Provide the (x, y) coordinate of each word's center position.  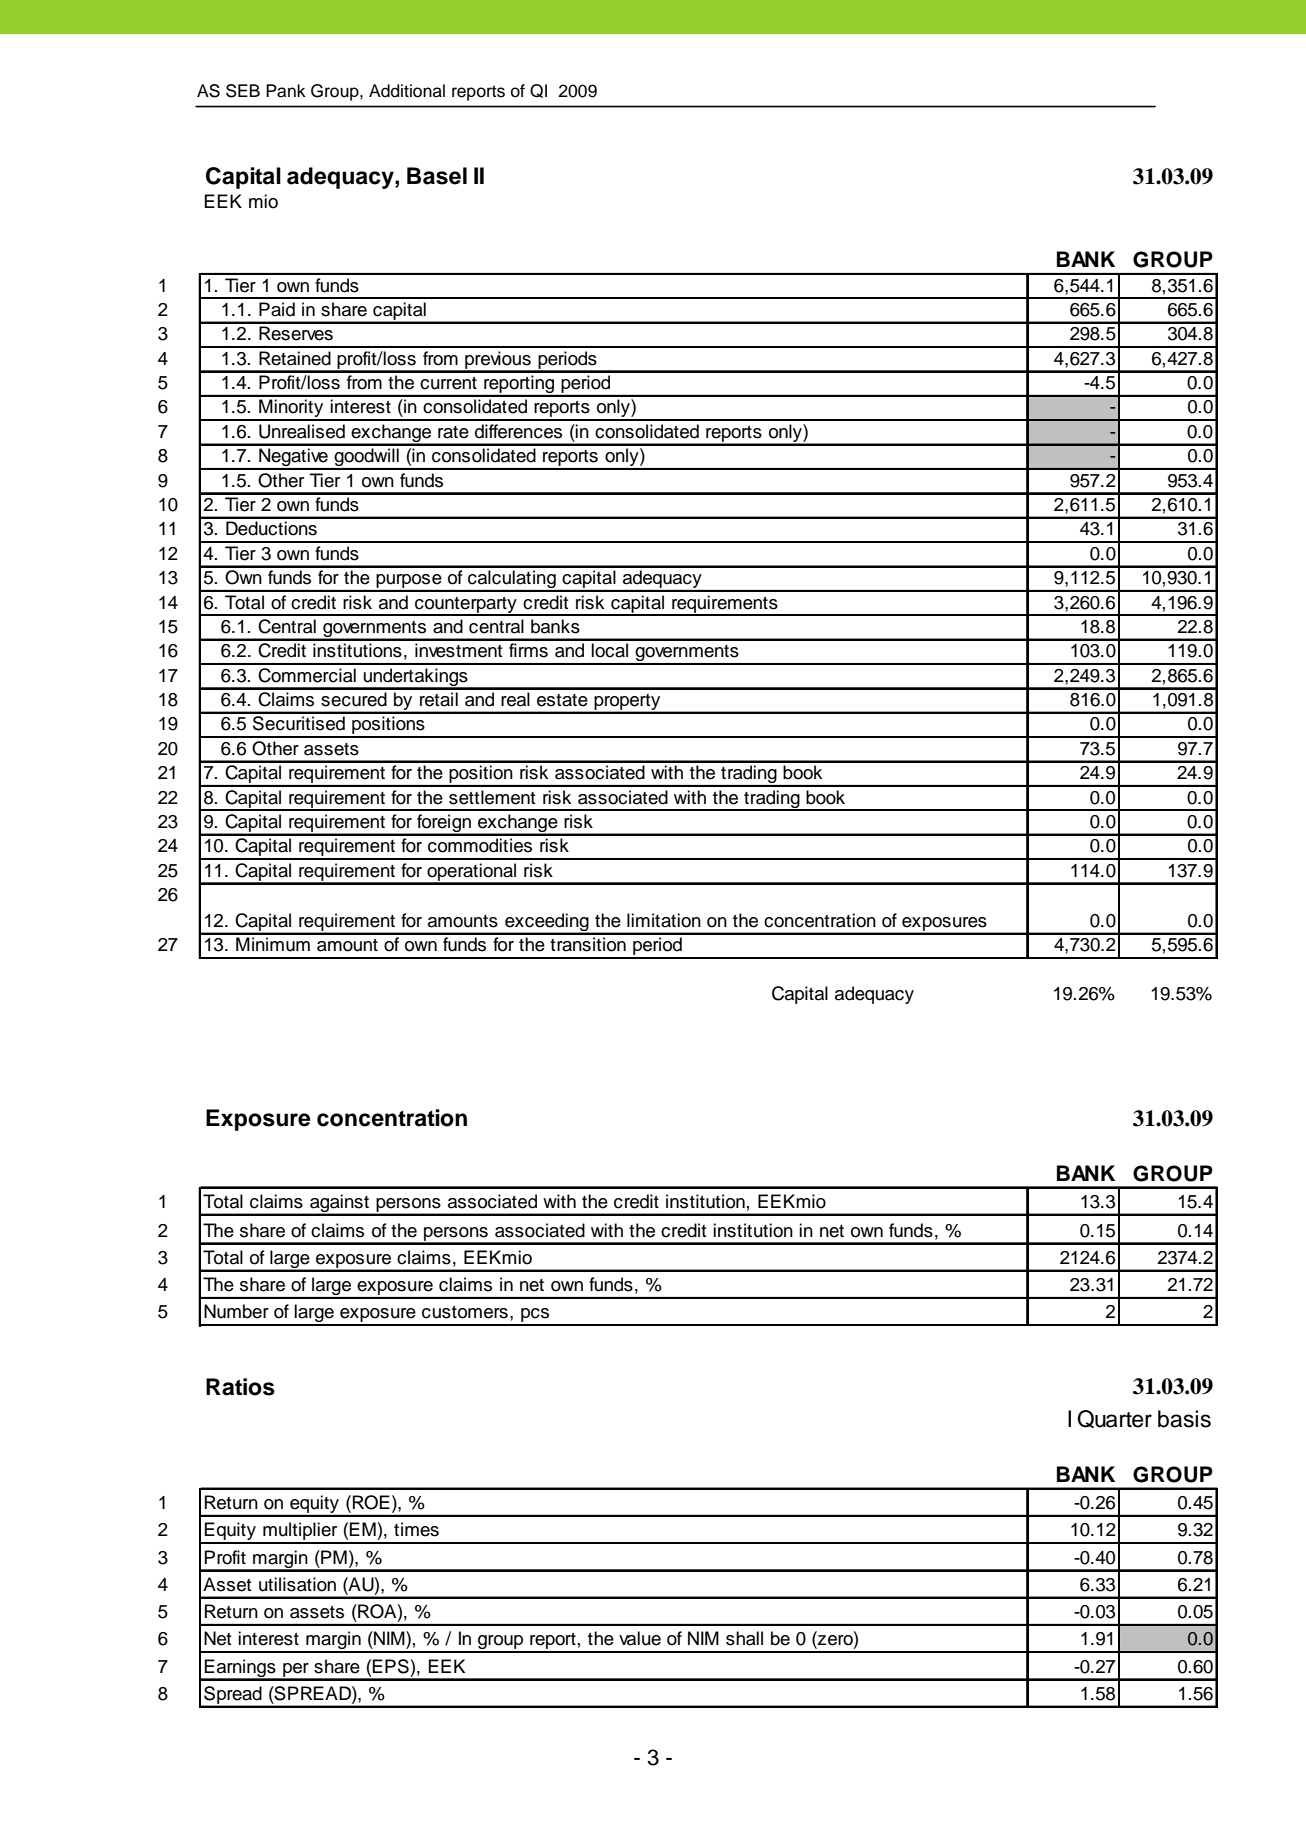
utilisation (297, 1584)
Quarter (1114, 1419)
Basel (437, 176)
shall (744, 1638)
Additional (407, 91)
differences (518, 431)
